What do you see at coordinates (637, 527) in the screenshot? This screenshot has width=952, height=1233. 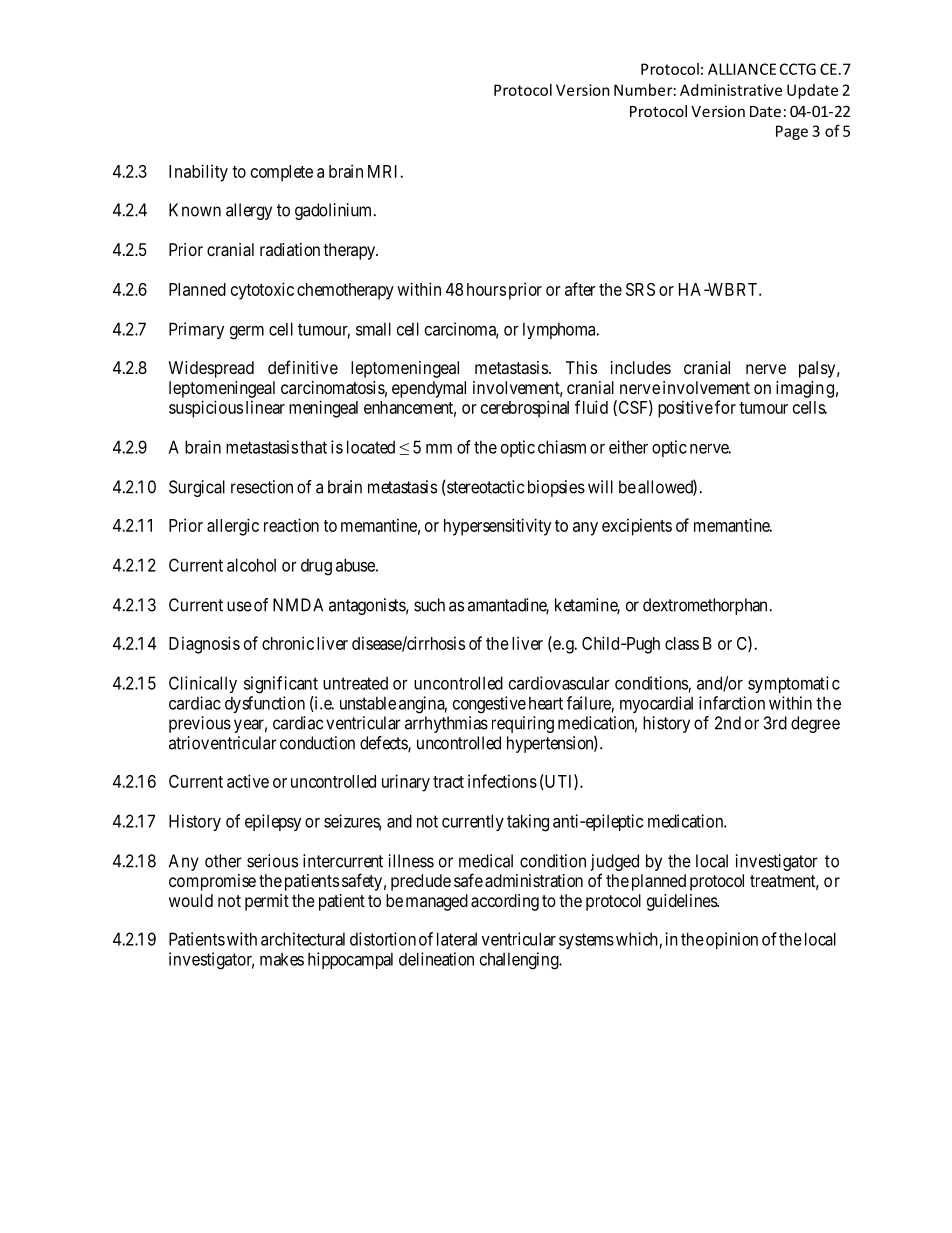 I see `excipients` at bounding box center [637, 527].
